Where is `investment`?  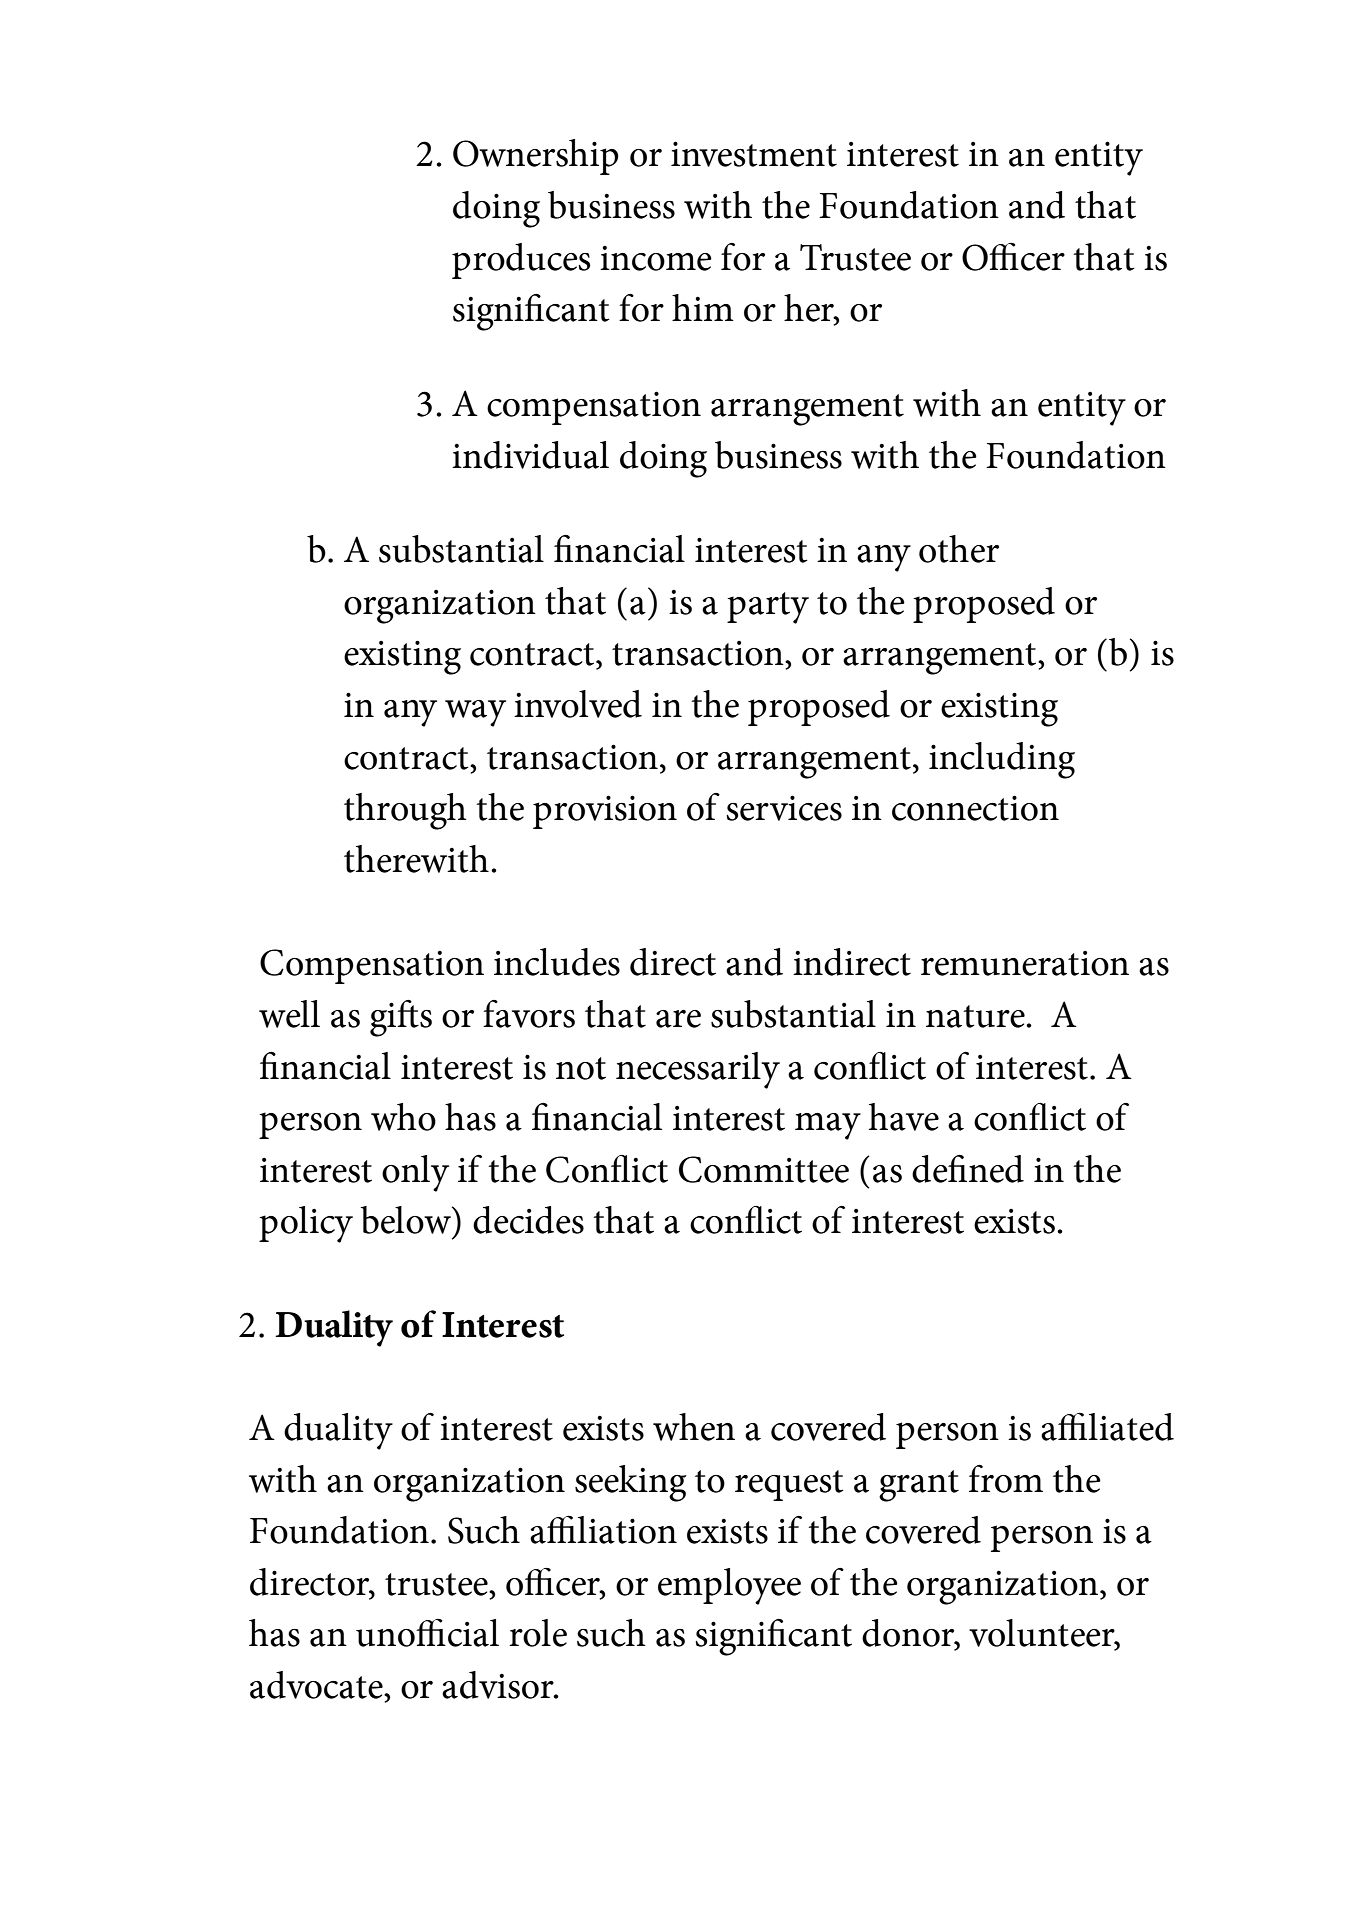
investment is located at coordinates (754, 154).
